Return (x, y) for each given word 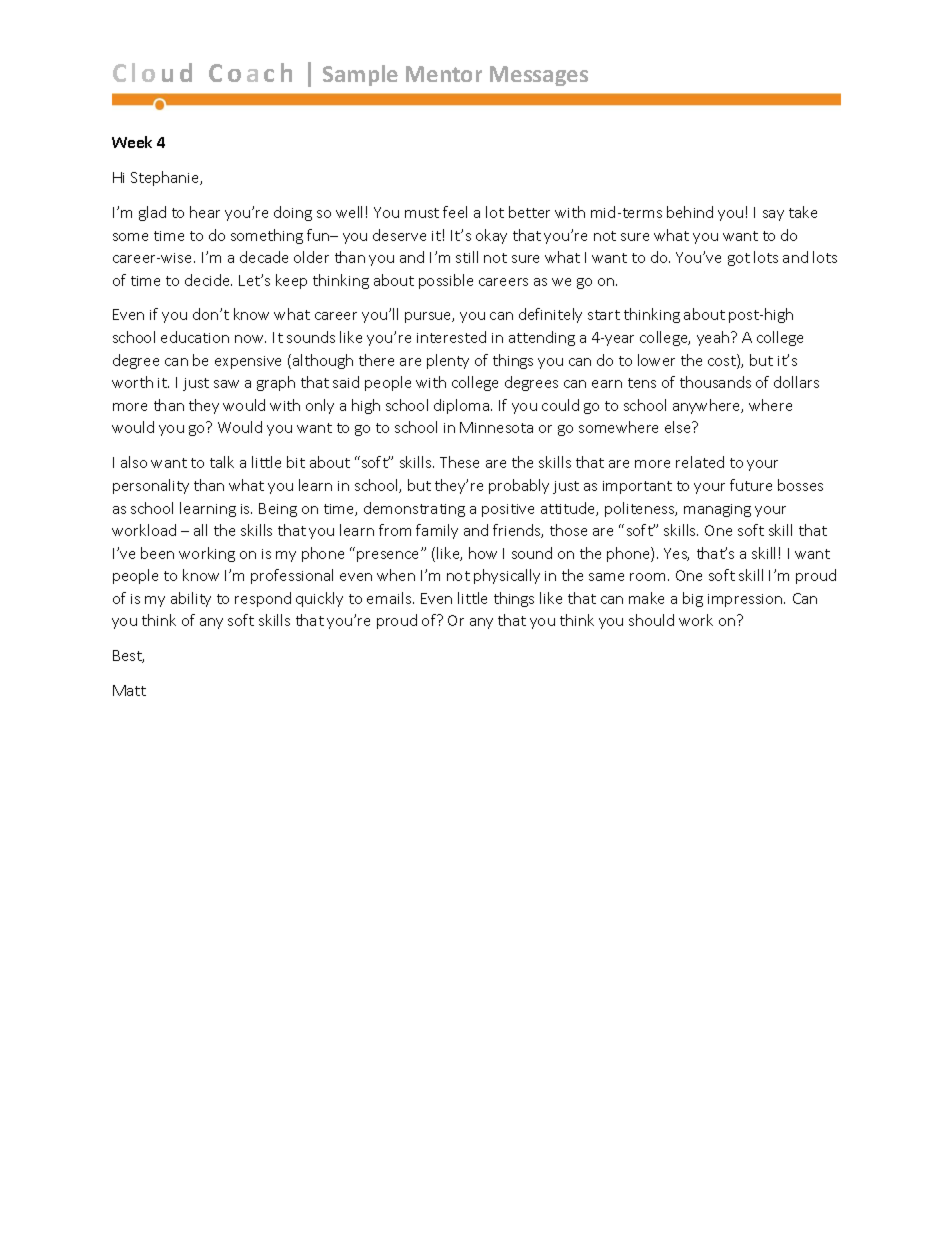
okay (491, 236)
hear (205, 212)
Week (132, 142)
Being (278, 510)
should (651, 620)
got (739, 259)
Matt (129, 690)
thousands (715, 382)
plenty (448, 361)
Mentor (444, 74)
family (437, 531)
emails (390, 598)
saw (226, 384)
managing (717, 510)
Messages (539, 76)
